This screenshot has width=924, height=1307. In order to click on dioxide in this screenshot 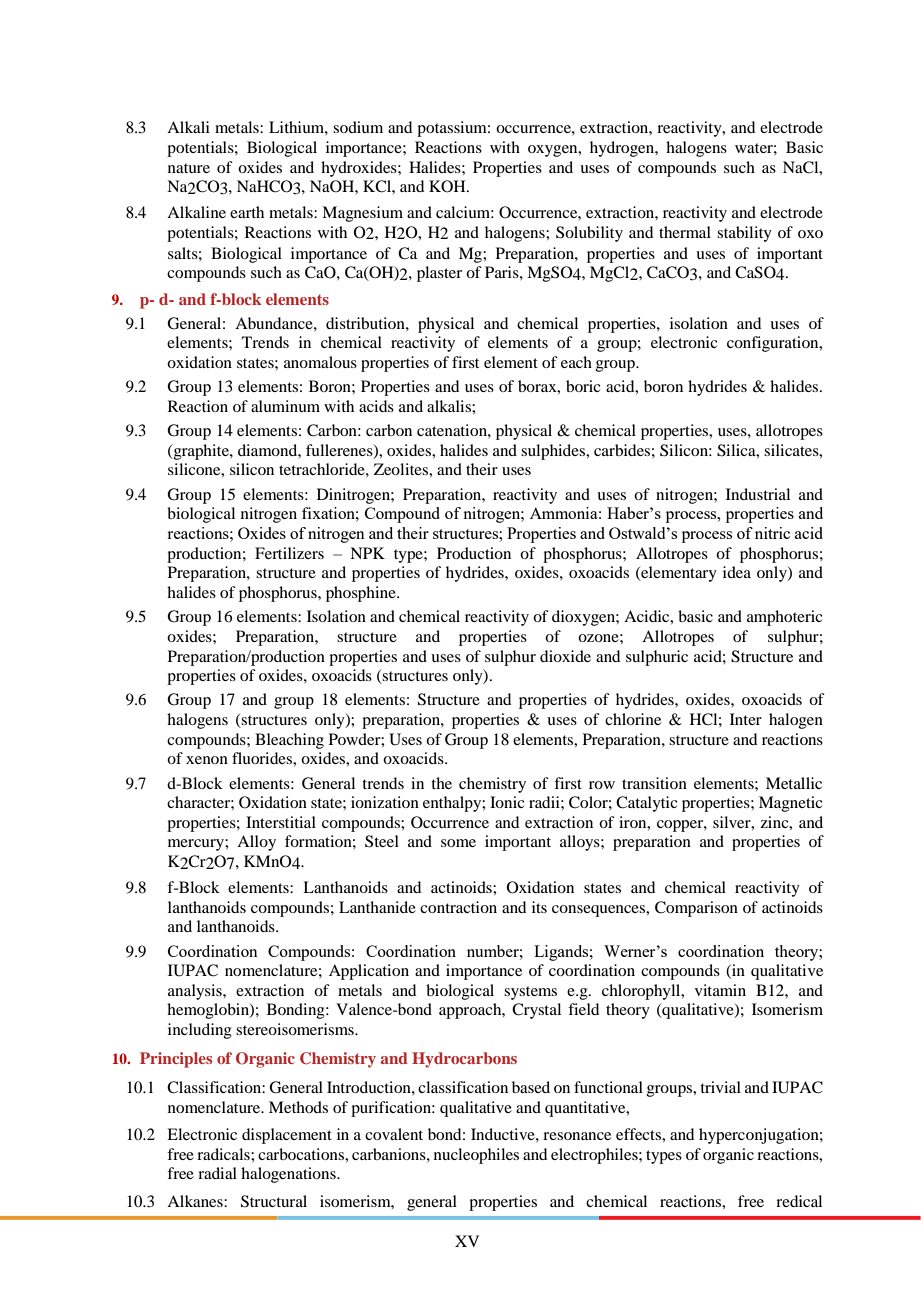, I will do `click(565, 656)`.
